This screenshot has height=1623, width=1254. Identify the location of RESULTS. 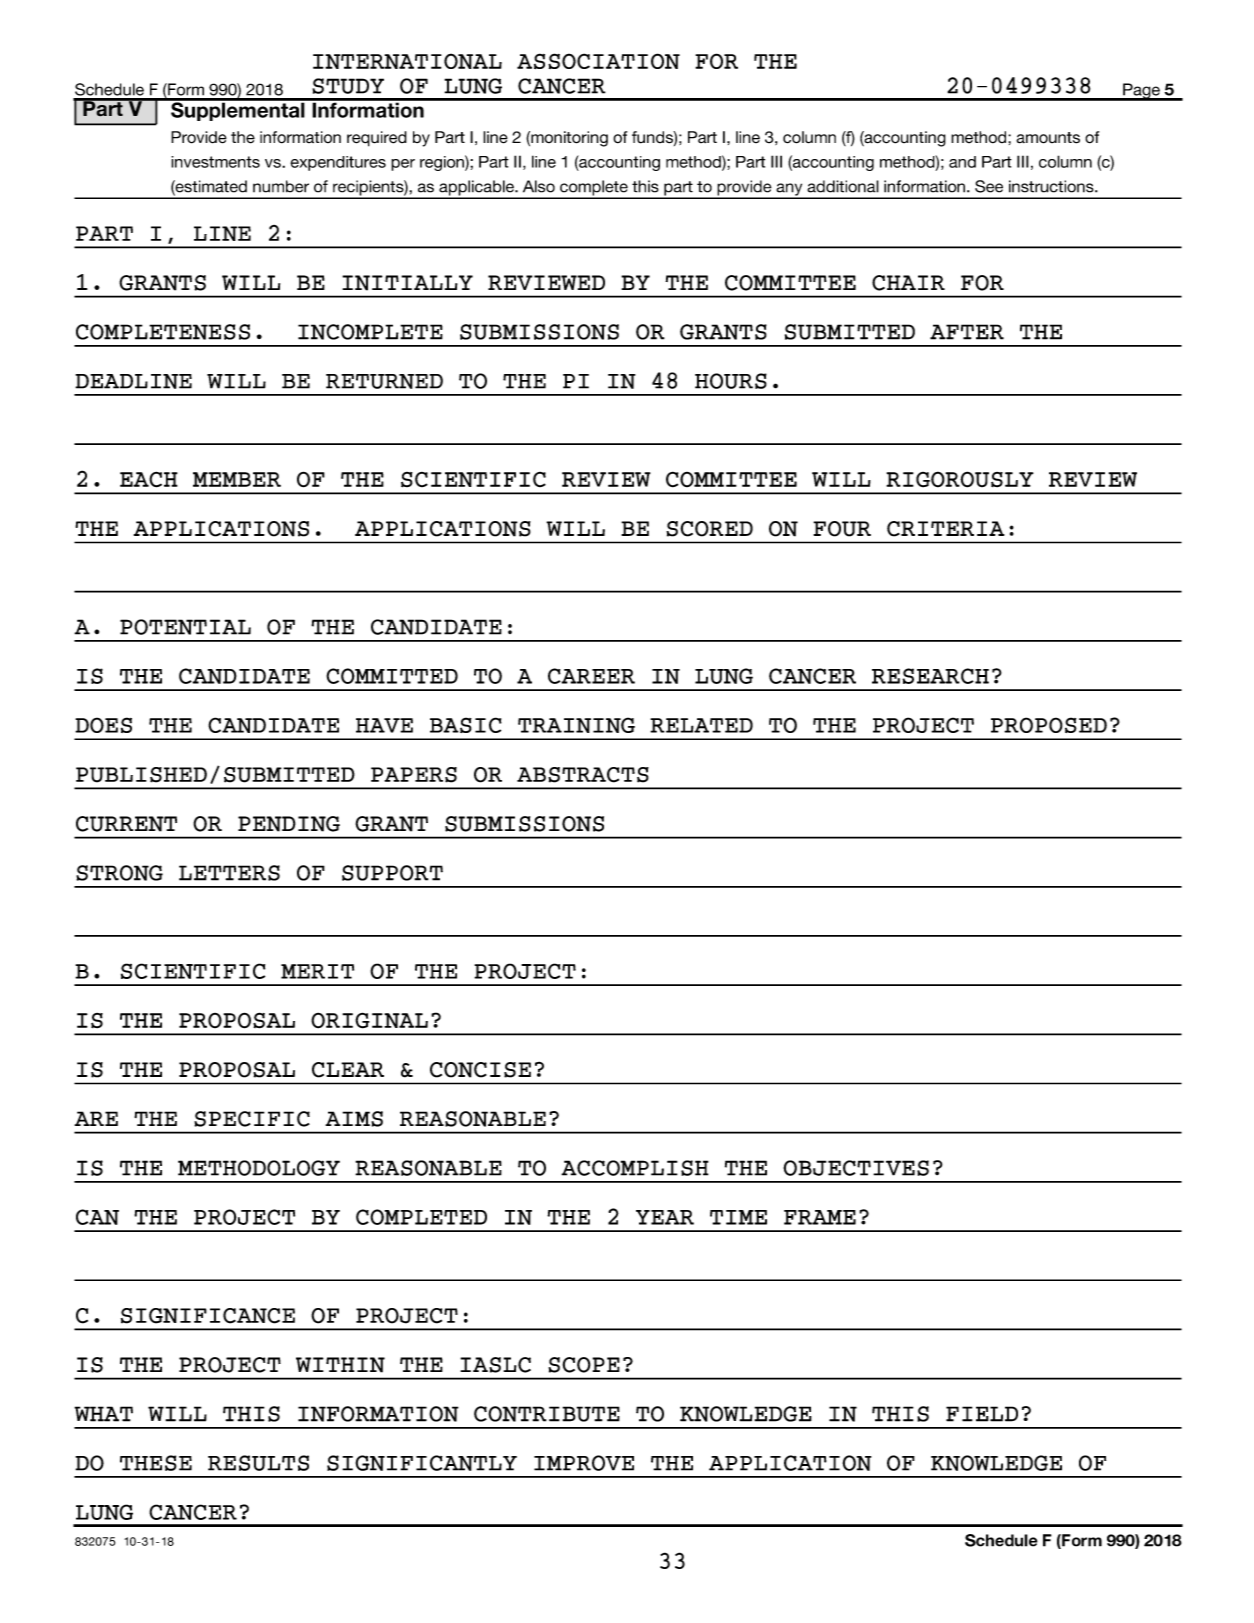
(258, 1463).
